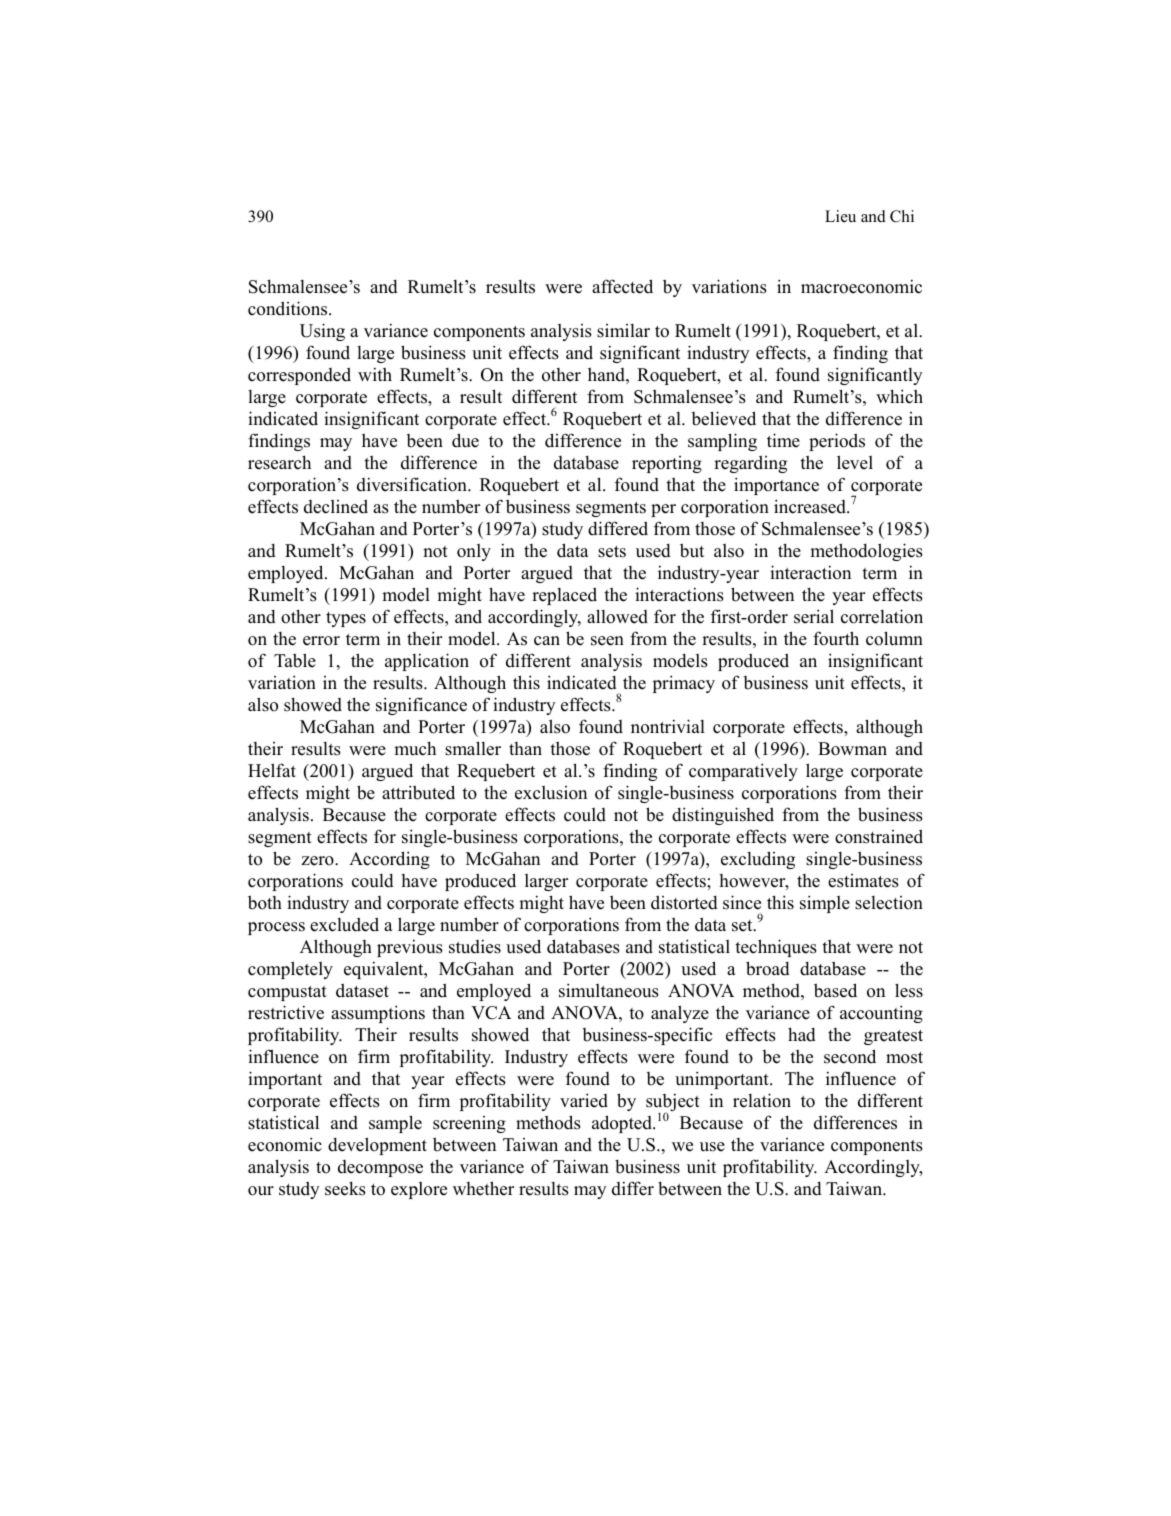 The width and height of the screenshot is (1171, 1516). I want to click on equivalent, so click(385, 970).
